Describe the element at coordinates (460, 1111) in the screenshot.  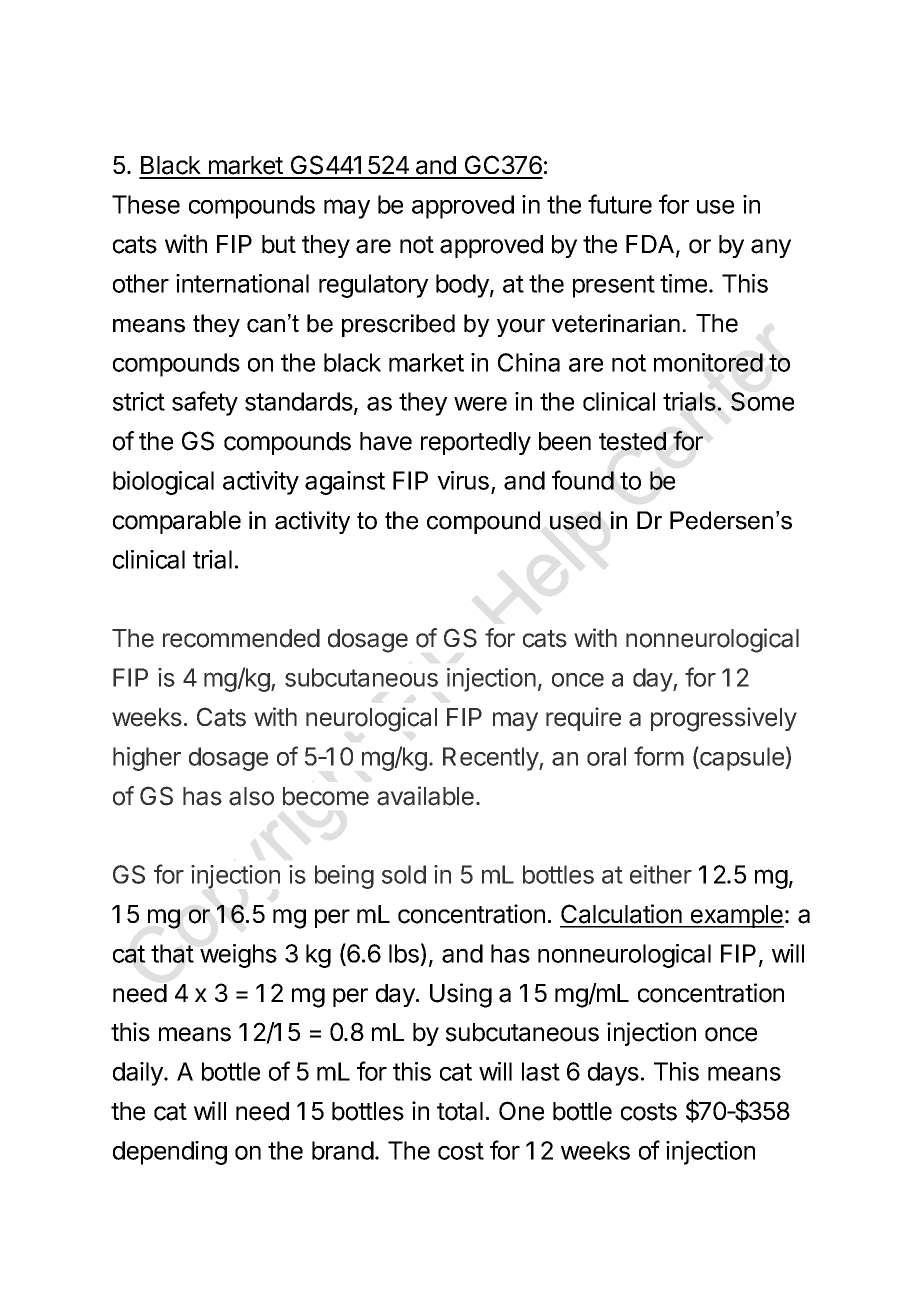
I see `total` at that location.
